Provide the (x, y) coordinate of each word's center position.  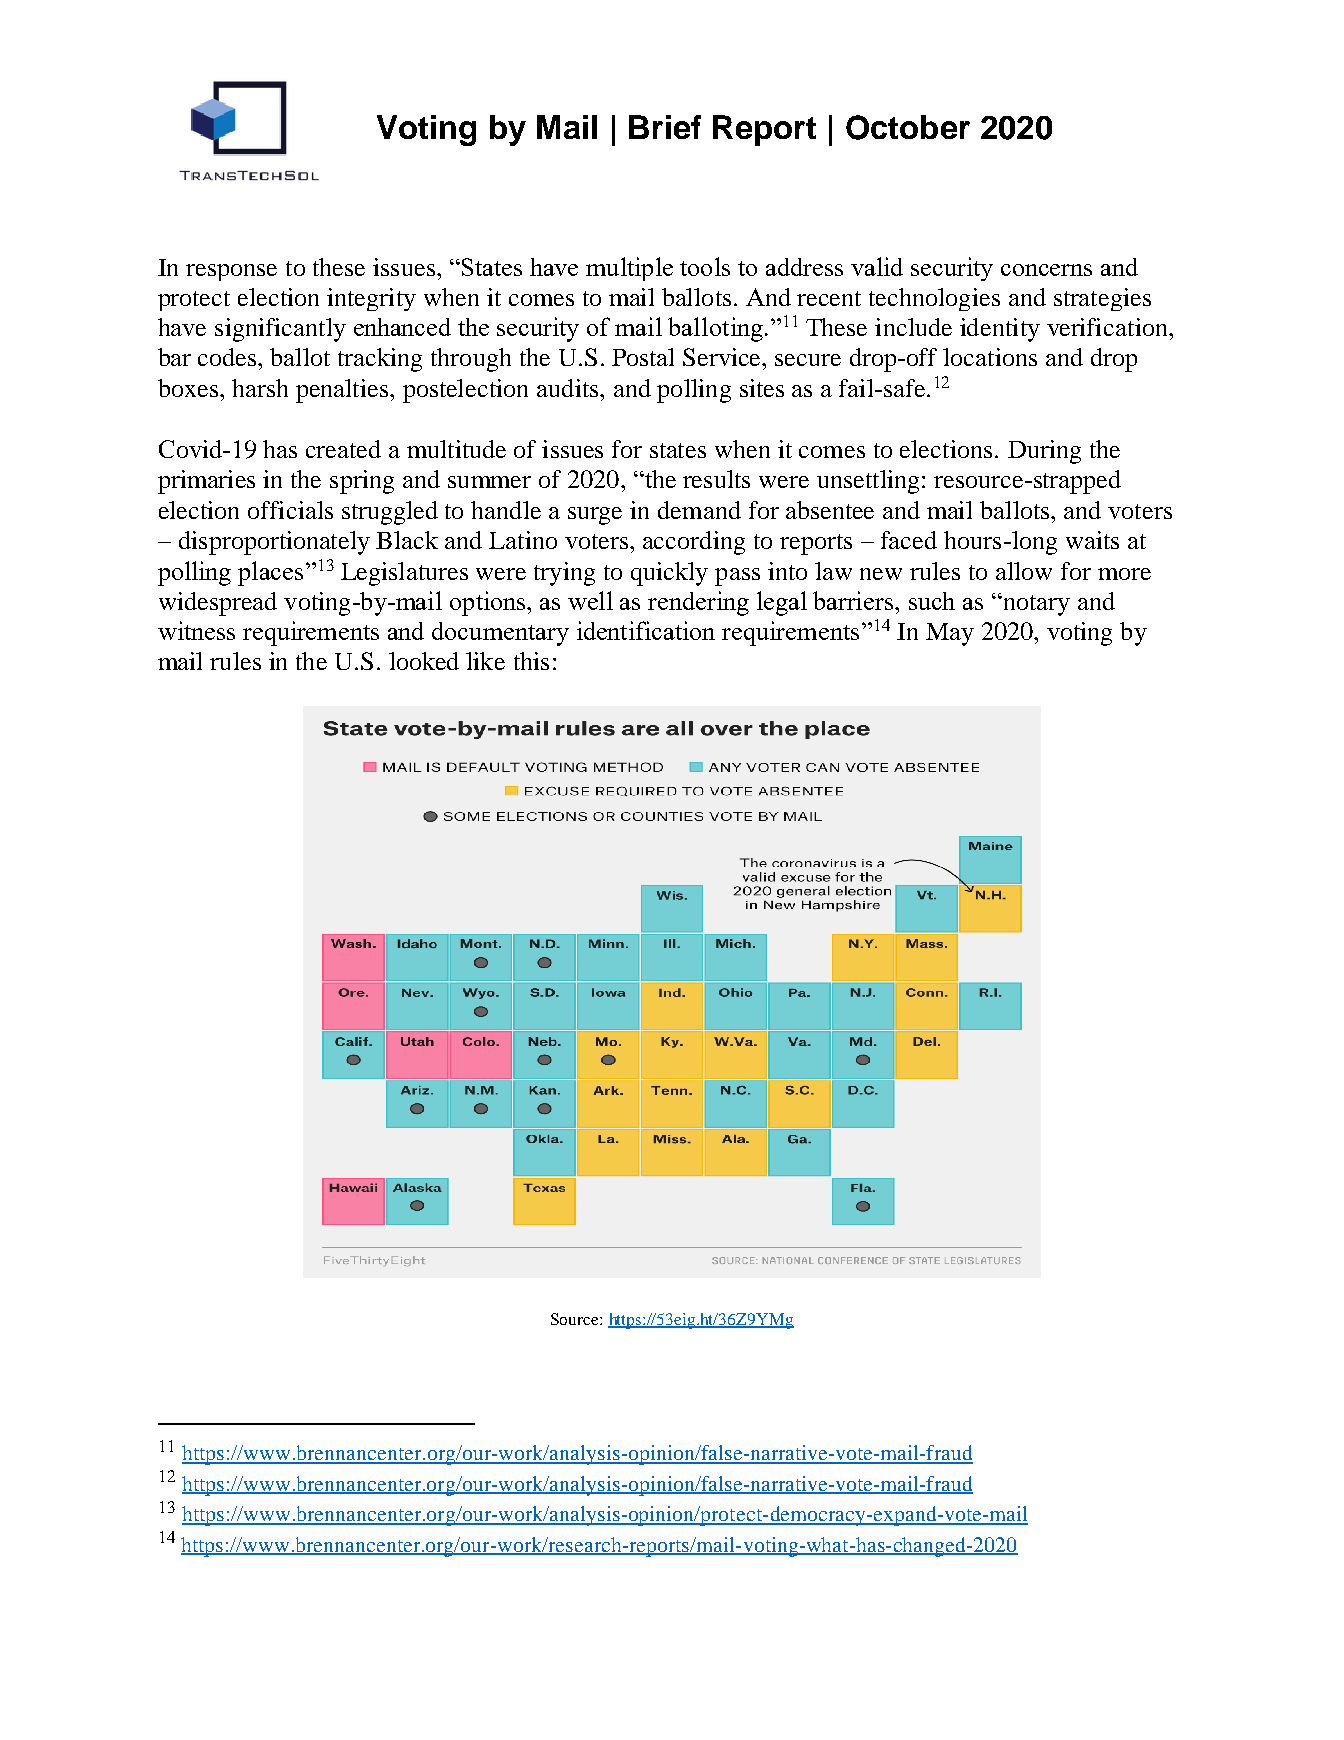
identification (646, 630)
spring (362, 482)
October (908, 127)
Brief (665, 127)
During (1044, 452)
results (716, 479)
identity (1000, 330)
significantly (280, 330)
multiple (629, 269)
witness (196, 630)
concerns (1046, 270)
